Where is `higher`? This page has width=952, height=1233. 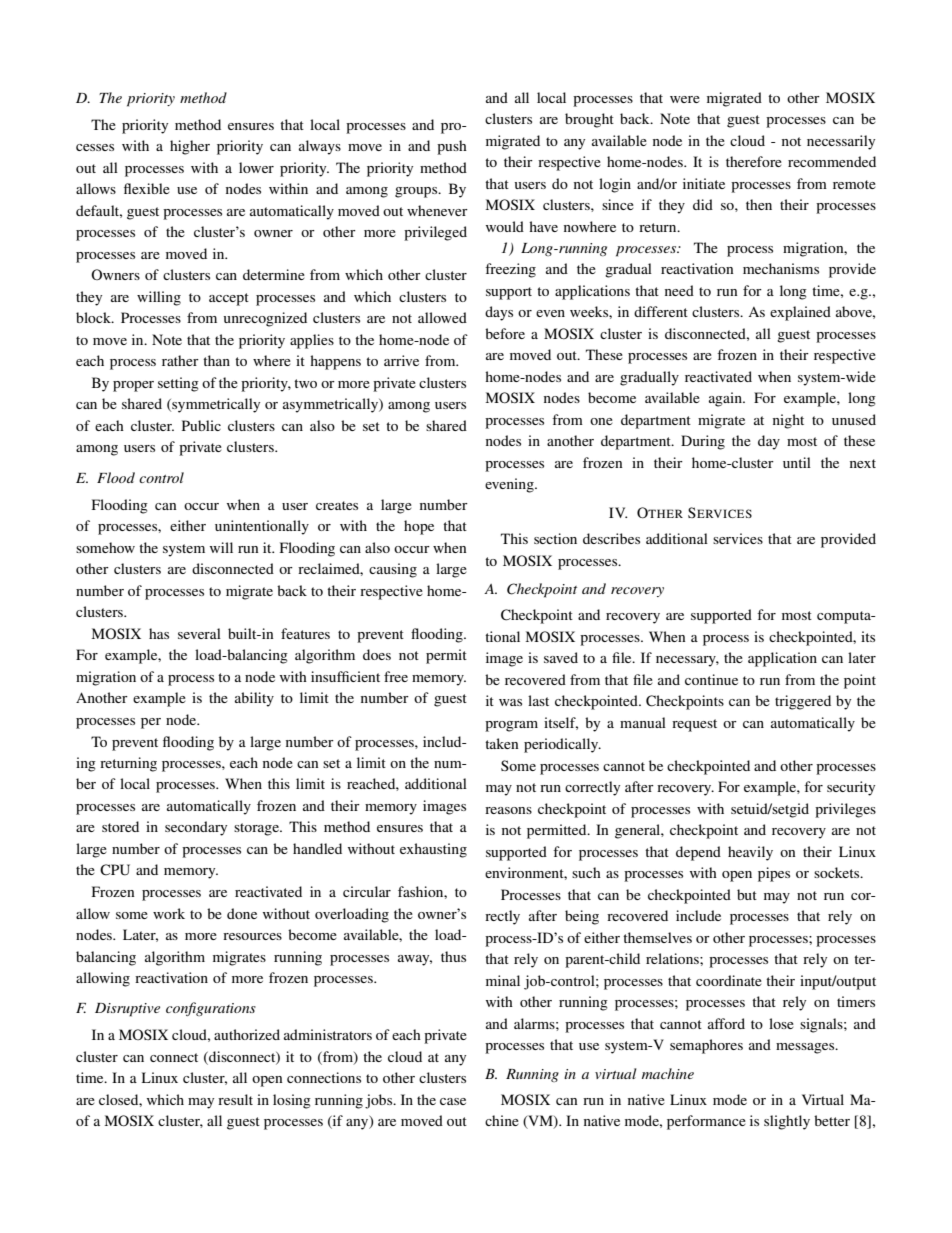
higher is located at coordinates (190, 147).
